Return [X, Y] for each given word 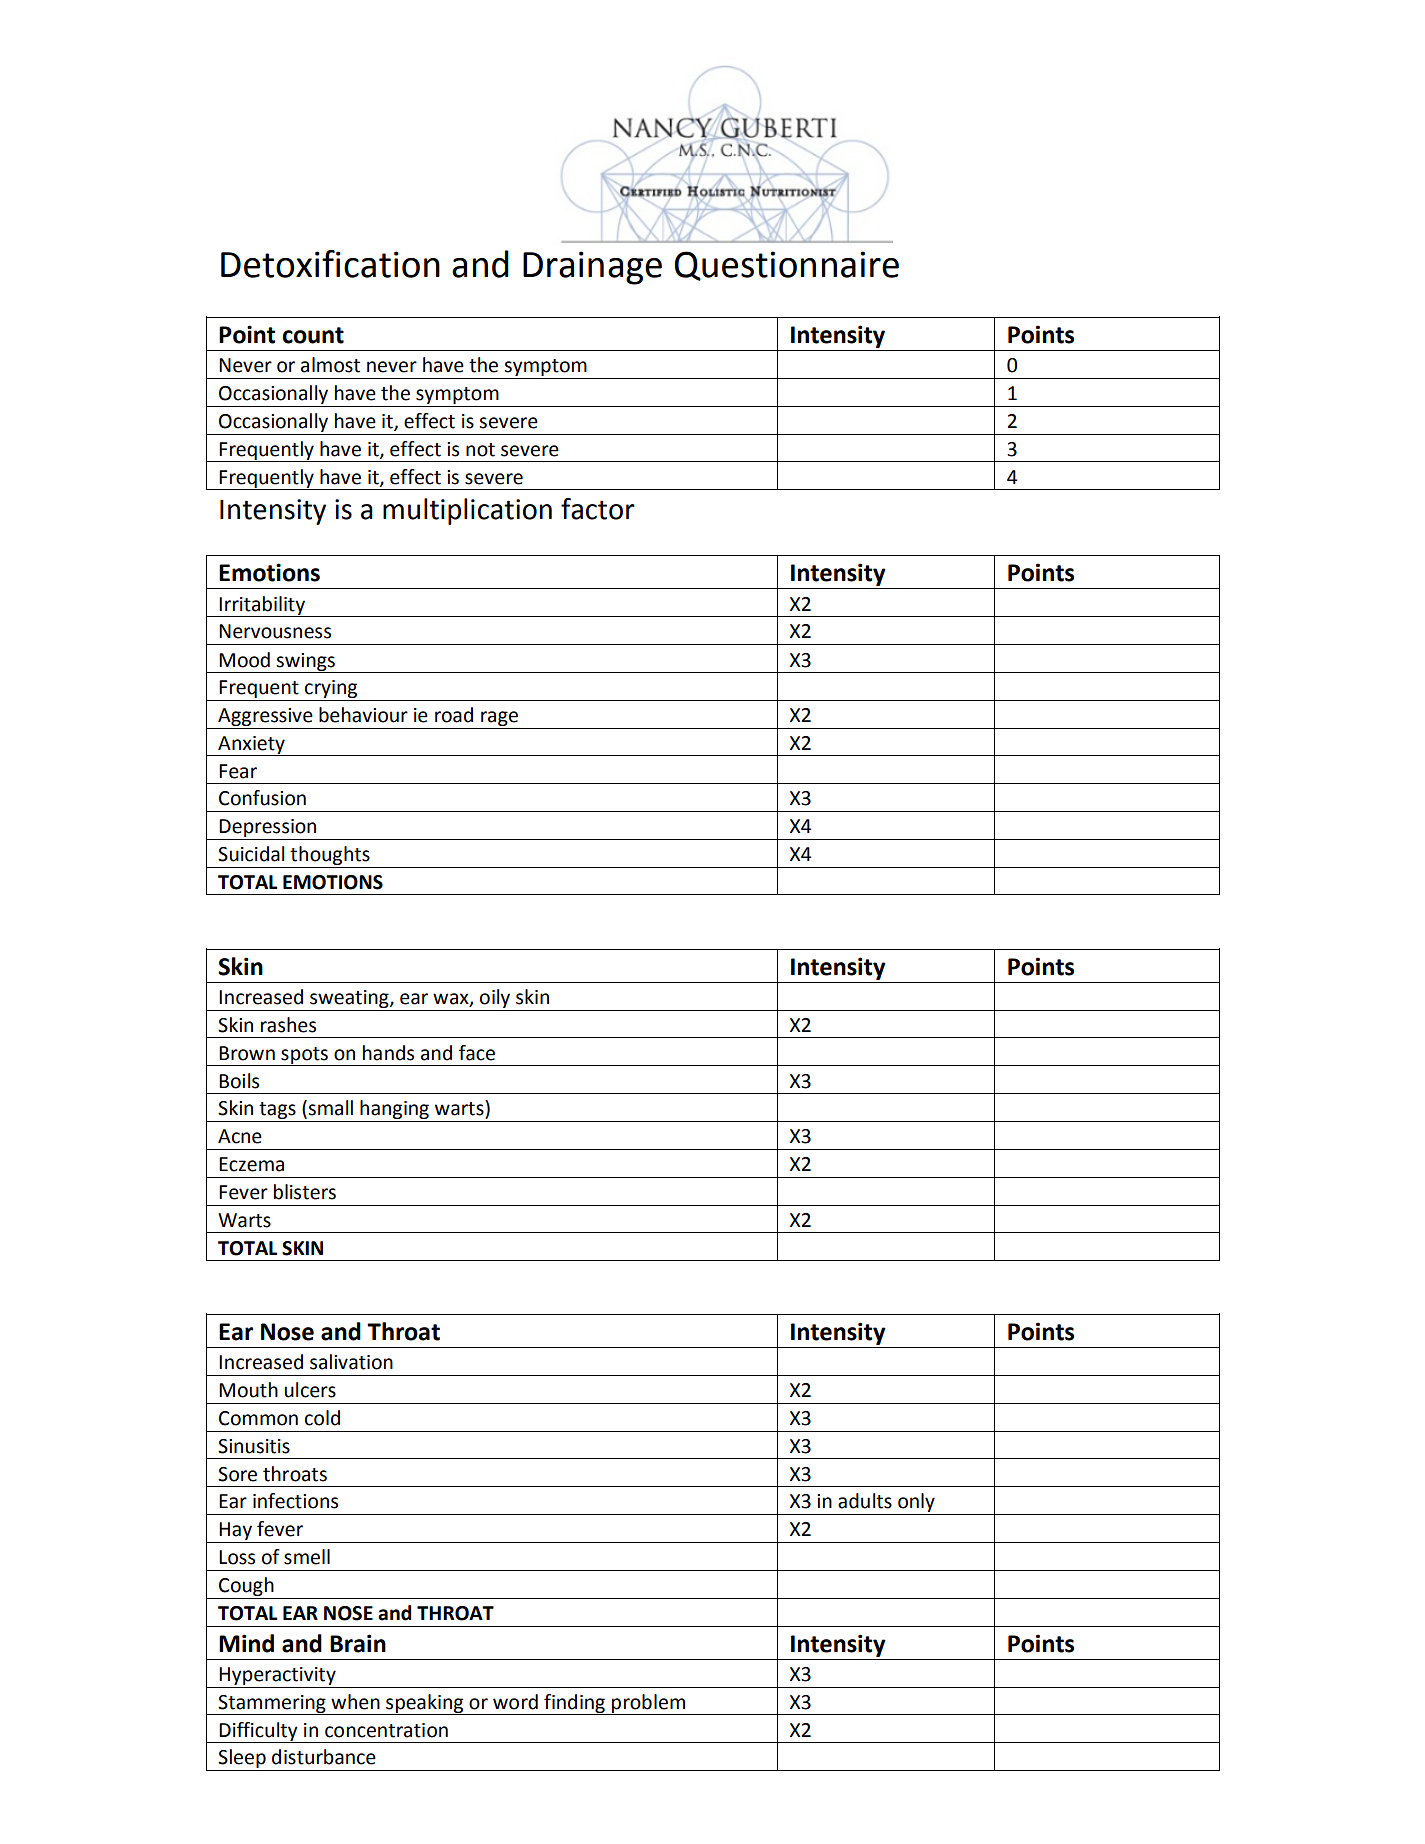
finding [574, 1704]
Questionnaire [786, 266]
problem [649, 1704]
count [313, 335]
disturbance [324, 1757]
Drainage [592, 268]
